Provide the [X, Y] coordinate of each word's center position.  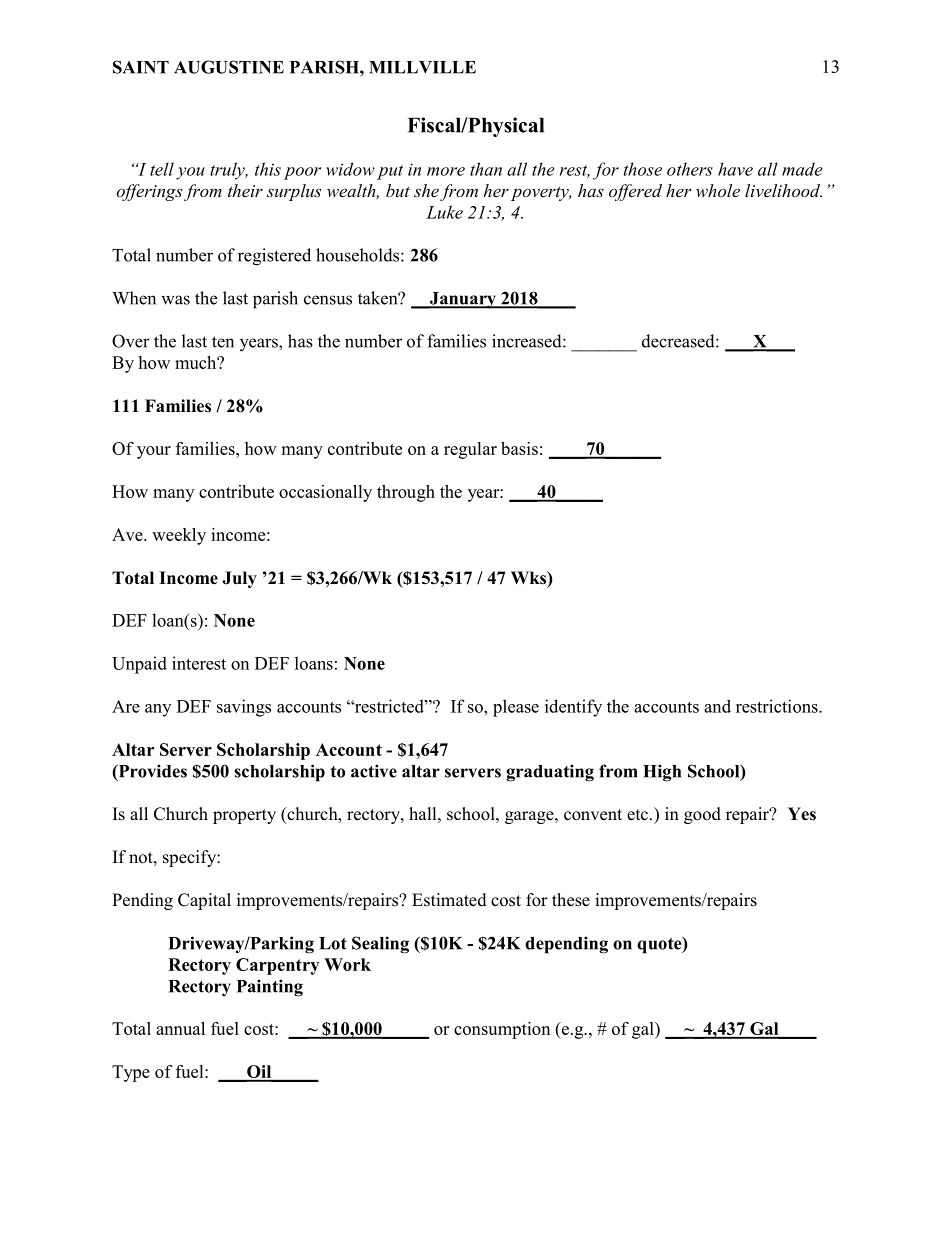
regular [470, 450]
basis [519, 448]
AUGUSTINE [229, 67]
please [516, 708]
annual [180, 1028]
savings [244, 708]
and [717, 706]
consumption [502, 1030]
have [735, 169]
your [154, 452]
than [486, 169]
